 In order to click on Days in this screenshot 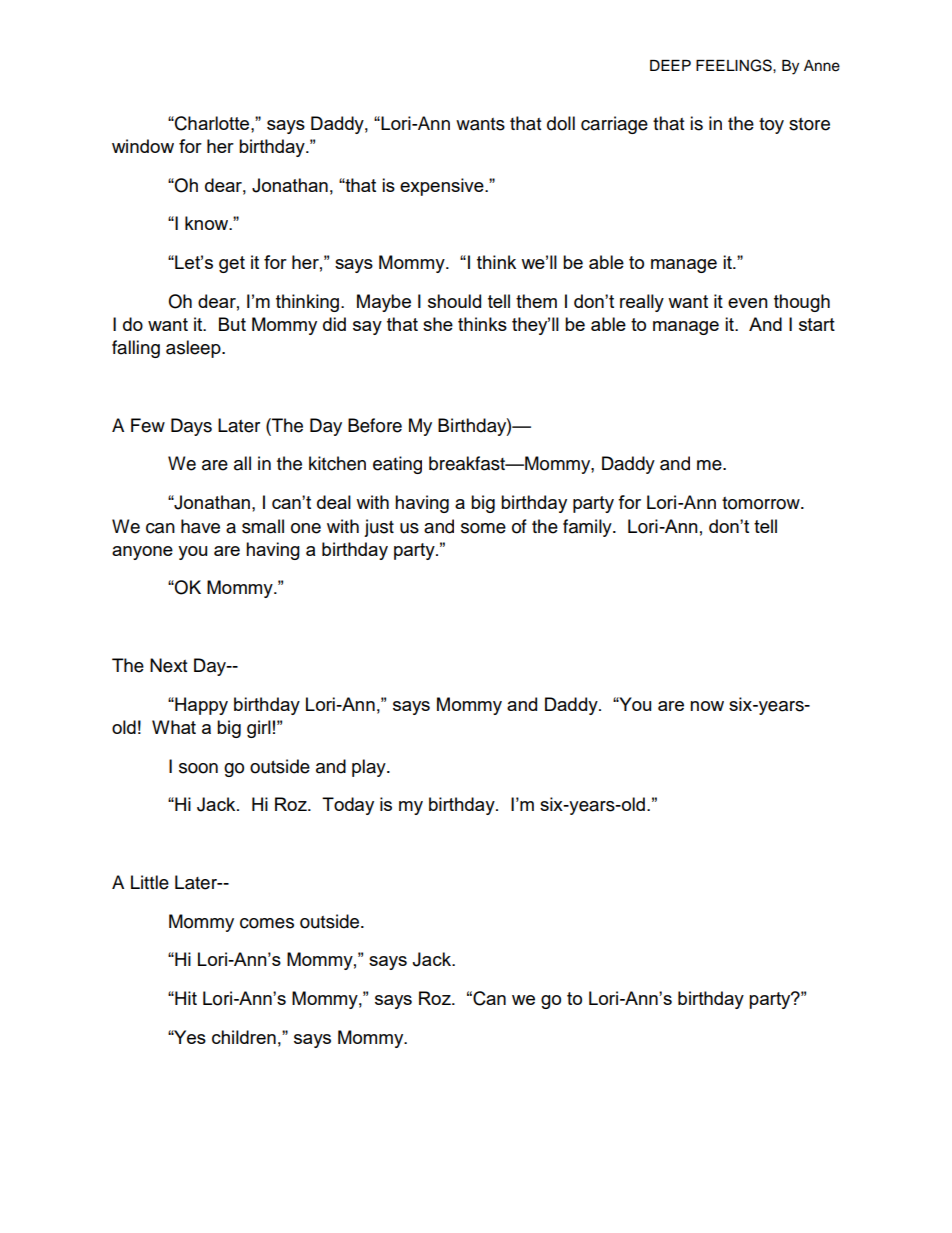, I will do `click(191, 427)`.
